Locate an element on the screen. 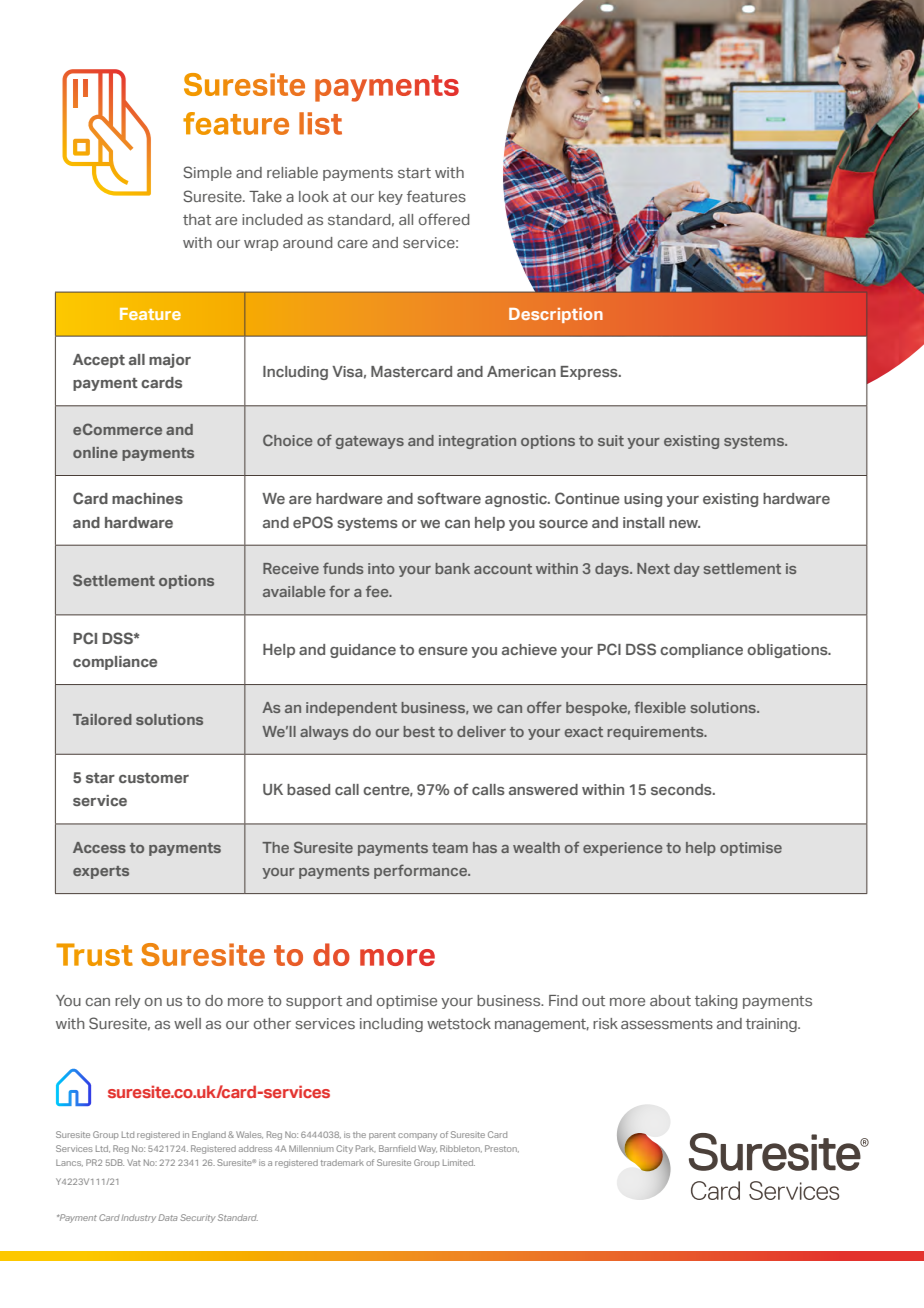  key is located at coordinates (391, 198).
